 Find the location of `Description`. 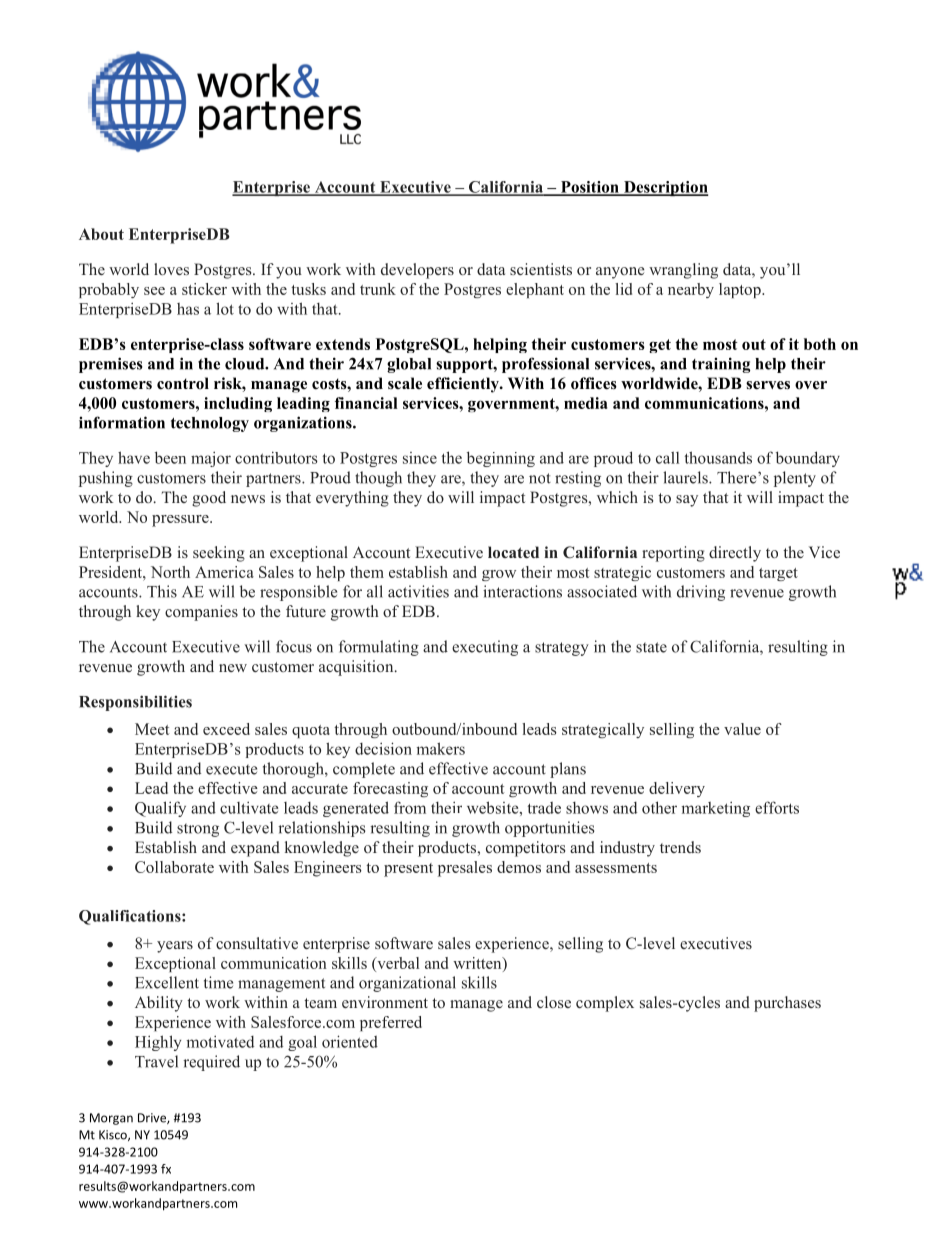

Description is located at coordinates (665, 188).
